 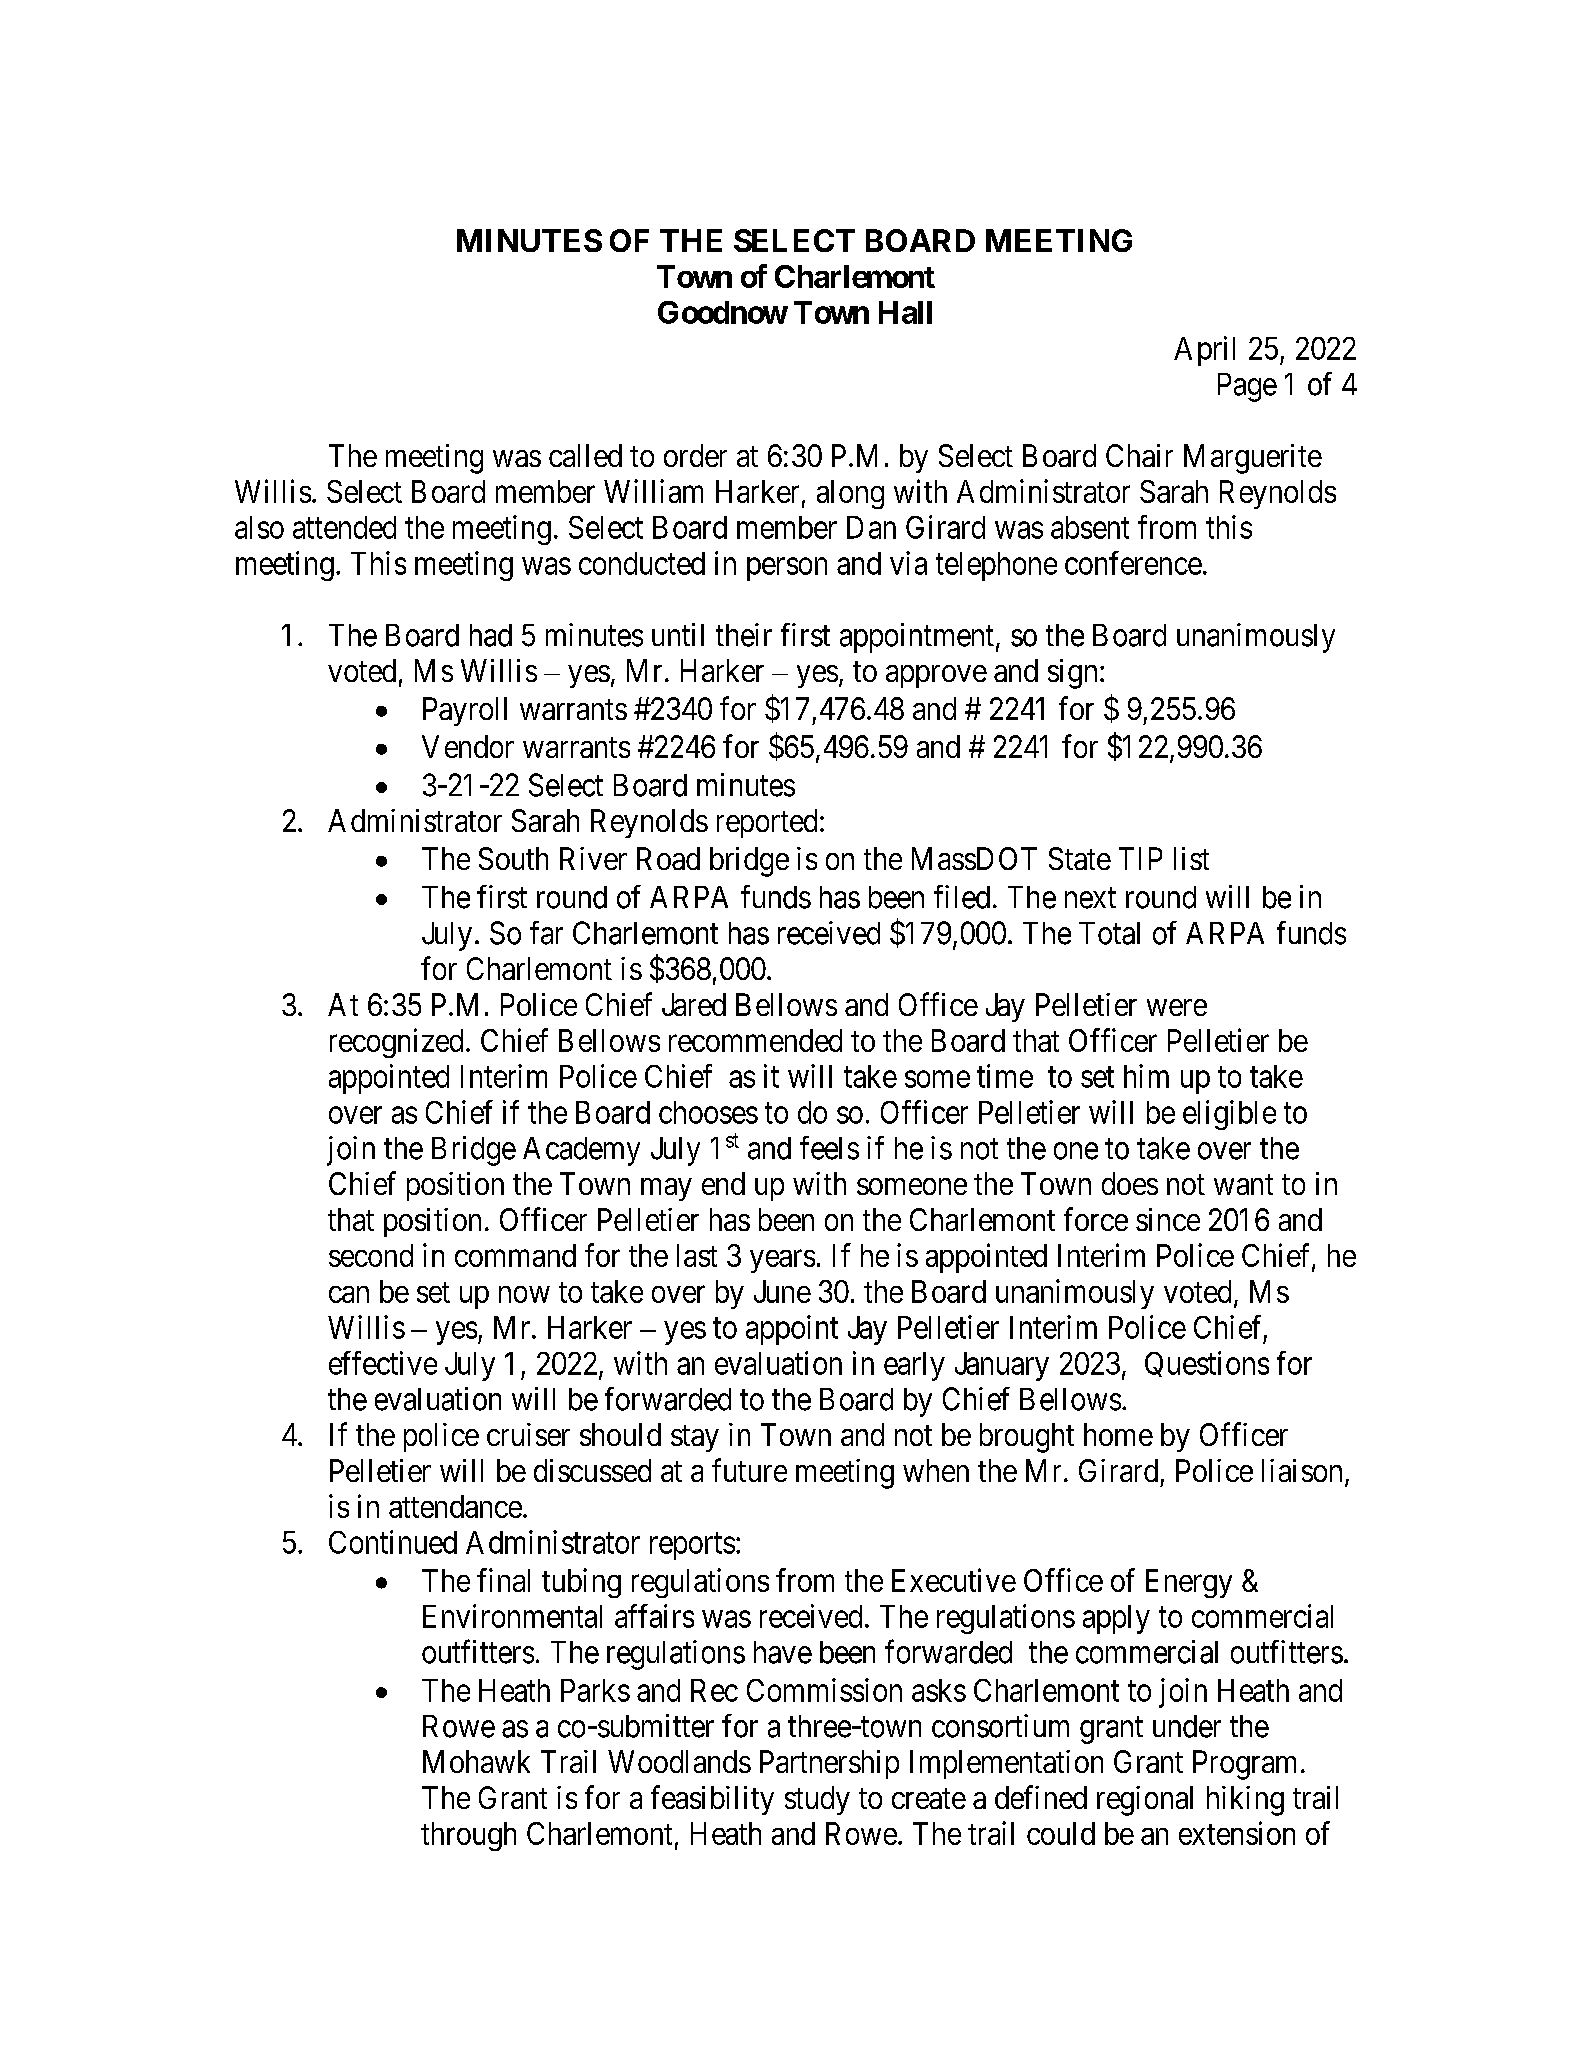 I want to click on Hall, so click(x=905, y=312).
